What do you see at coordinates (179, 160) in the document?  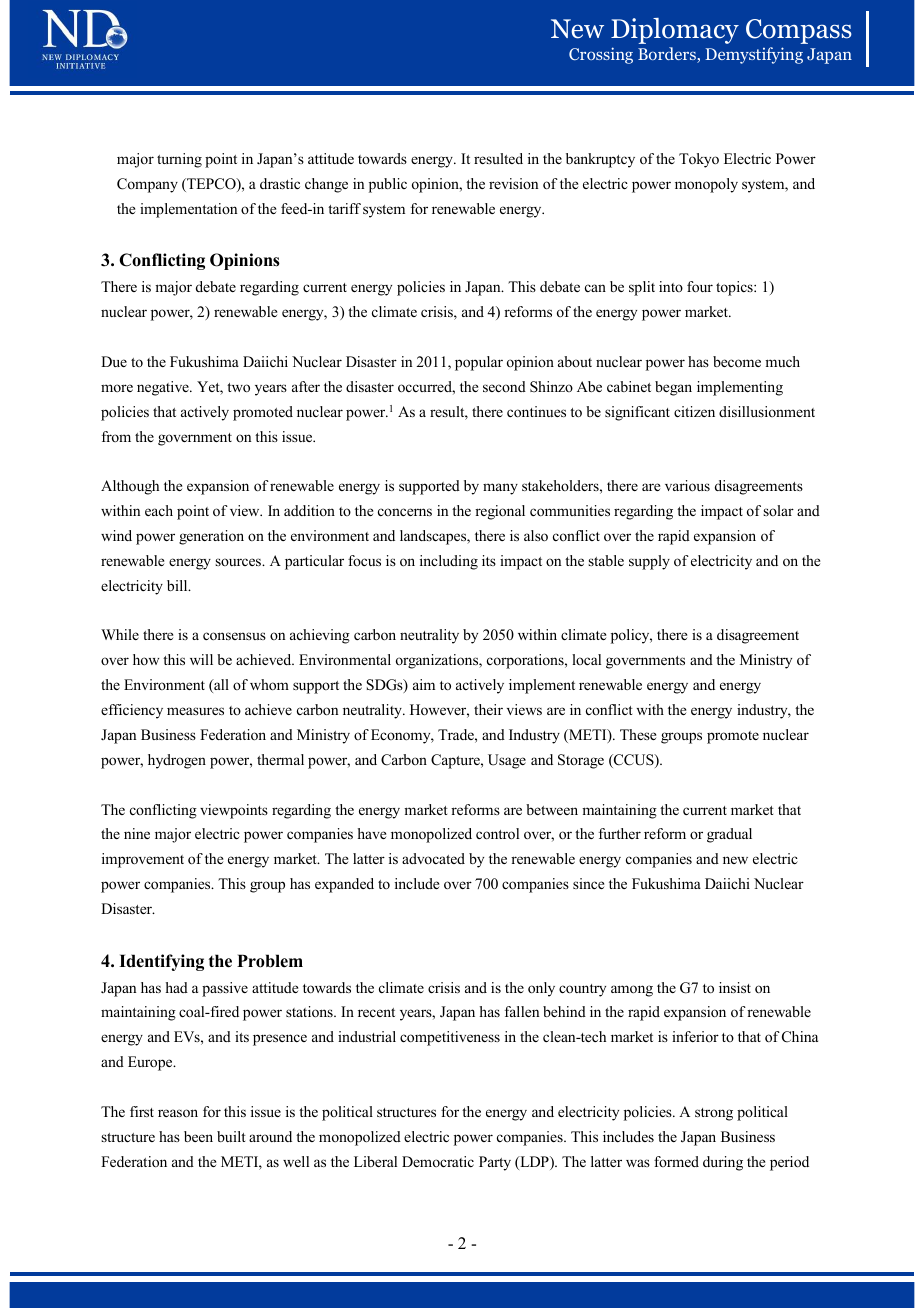 I see `turning` at bounding box center [179, 160].
